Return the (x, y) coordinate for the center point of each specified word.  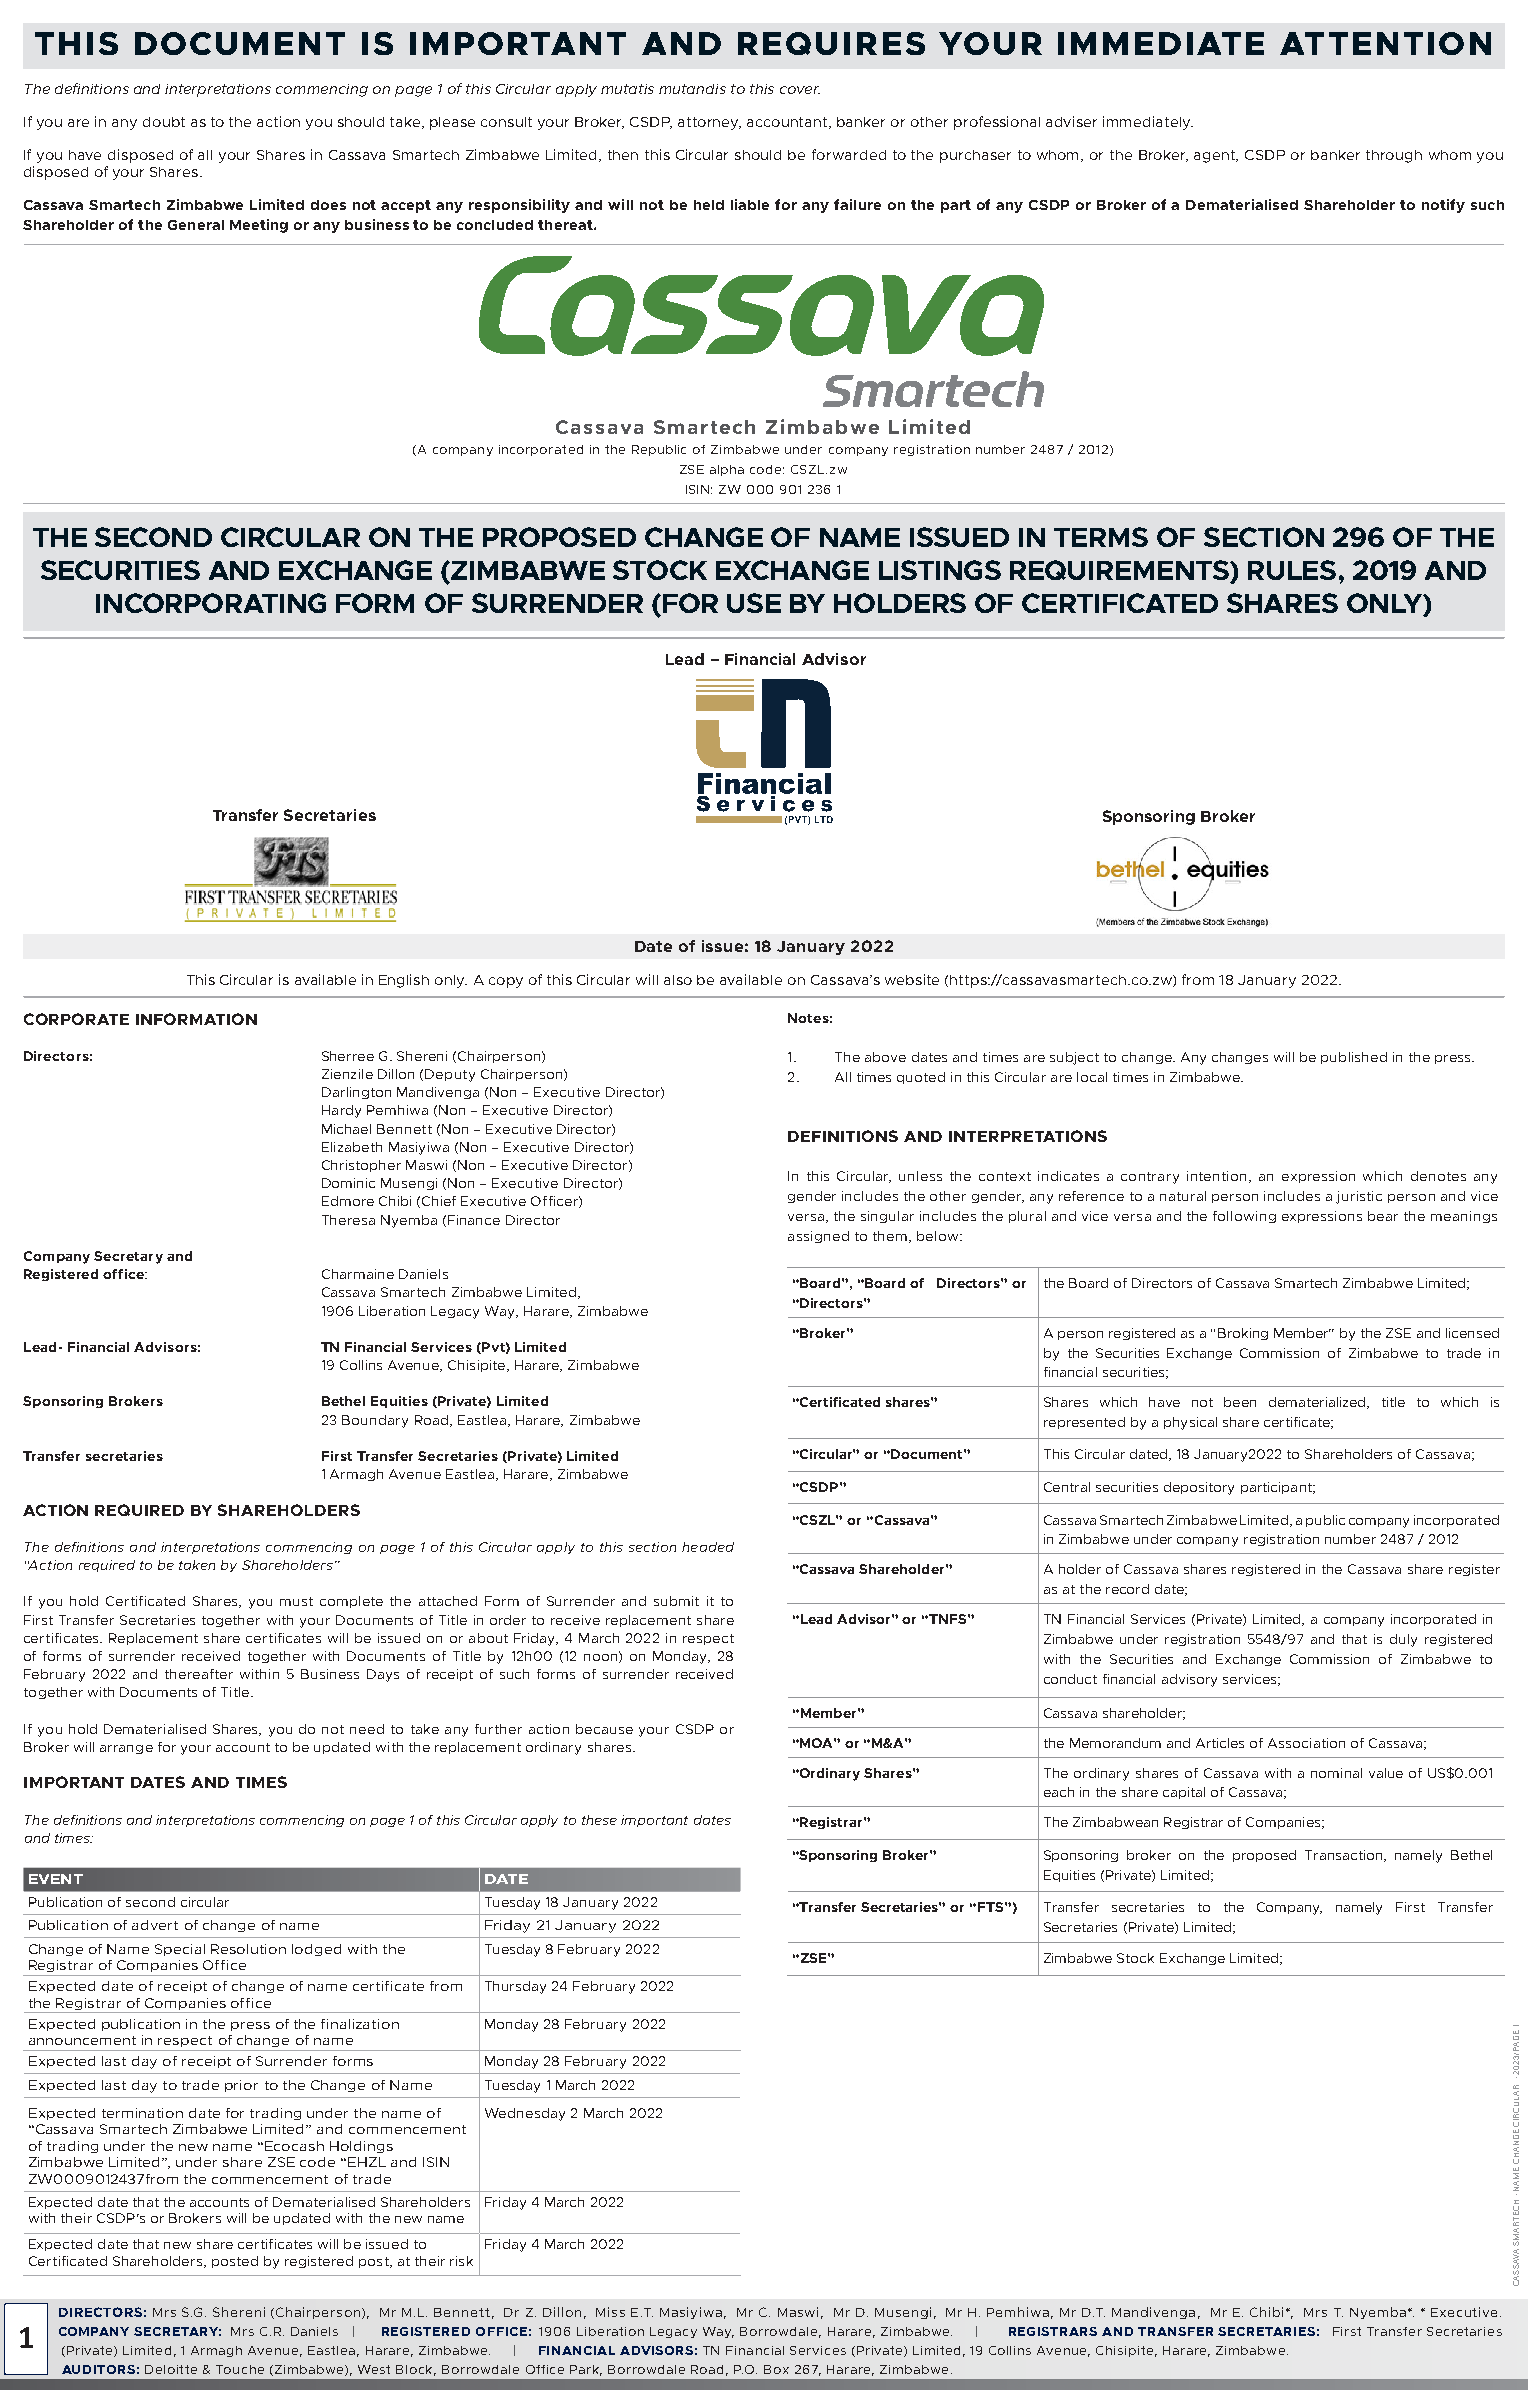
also (678, 980)
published (1354, 1058)
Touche (240, 2369)
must (296, 1601)
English (404, 981)
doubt (164, 122)
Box (776, 2369)
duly (1403, 1640)
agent (1216, 156)
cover (800, 90)
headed (708, 1547)
